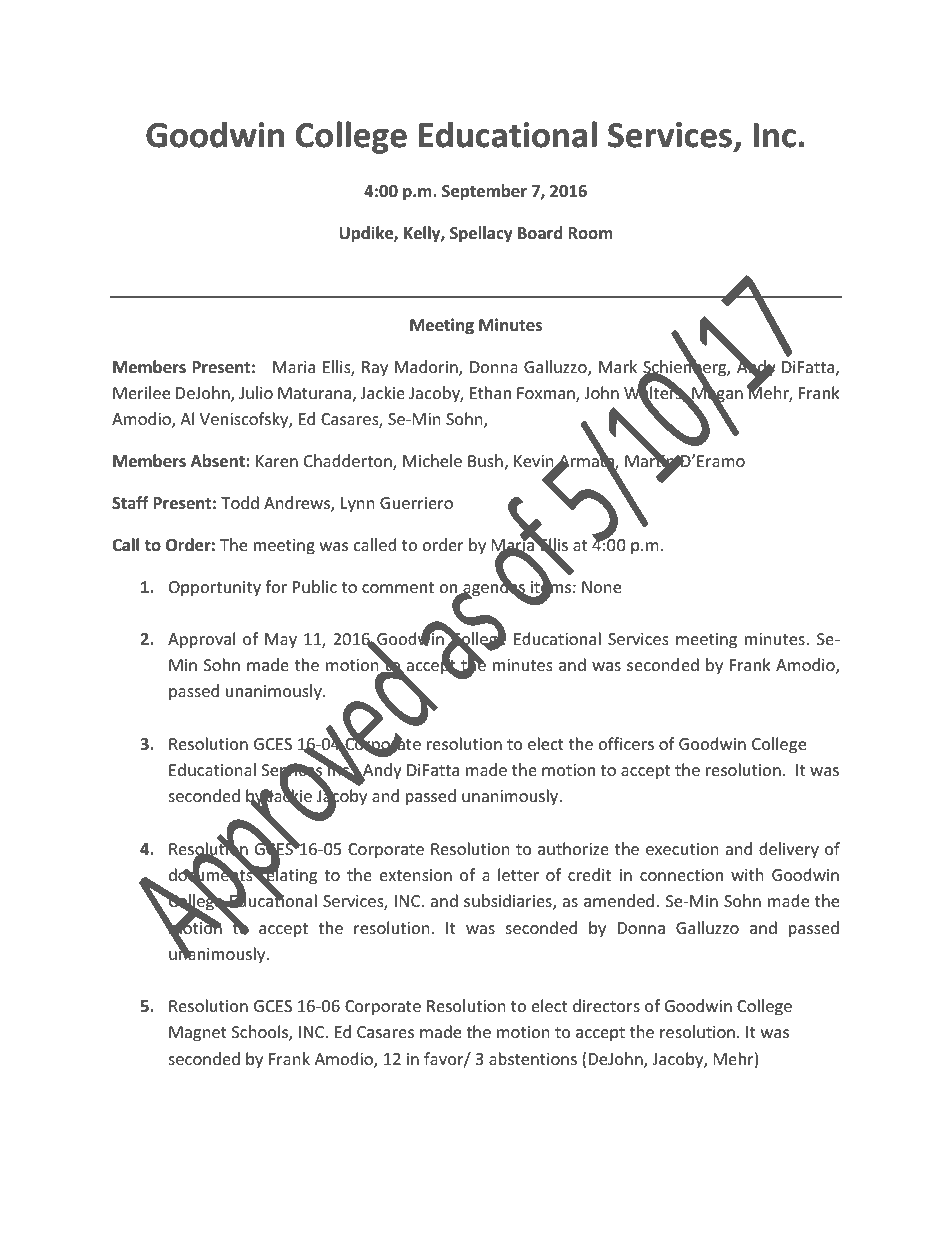  What do you see at coordinates (606, 1005) in the screenshot?
I see `directors` at bounding box center [606, 1005].
